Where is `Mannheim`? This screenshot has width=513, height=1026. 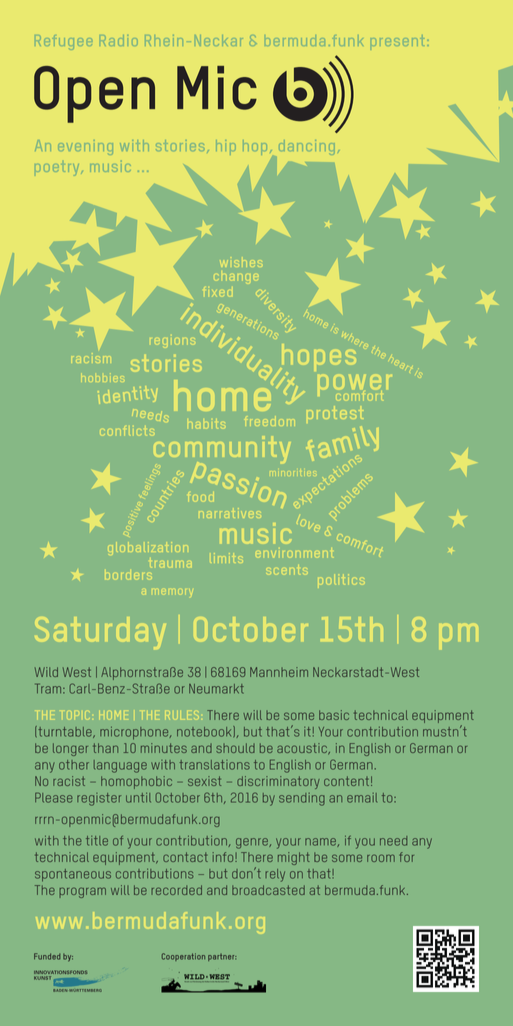
Mannheim is located at coordinates (279, 672).
